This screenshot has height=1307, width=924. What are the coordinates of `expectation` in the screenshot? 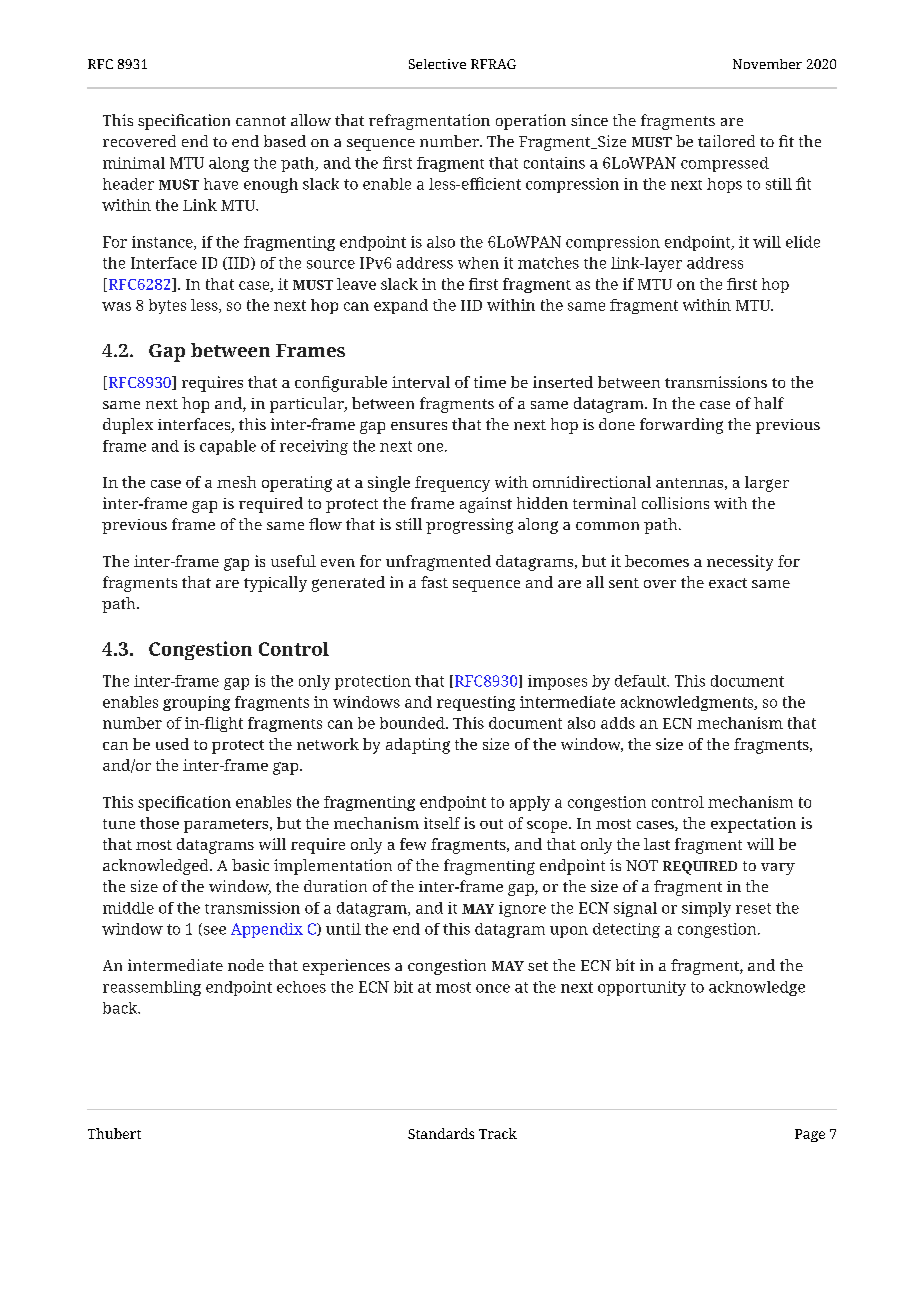 It's located at (753, 825).
